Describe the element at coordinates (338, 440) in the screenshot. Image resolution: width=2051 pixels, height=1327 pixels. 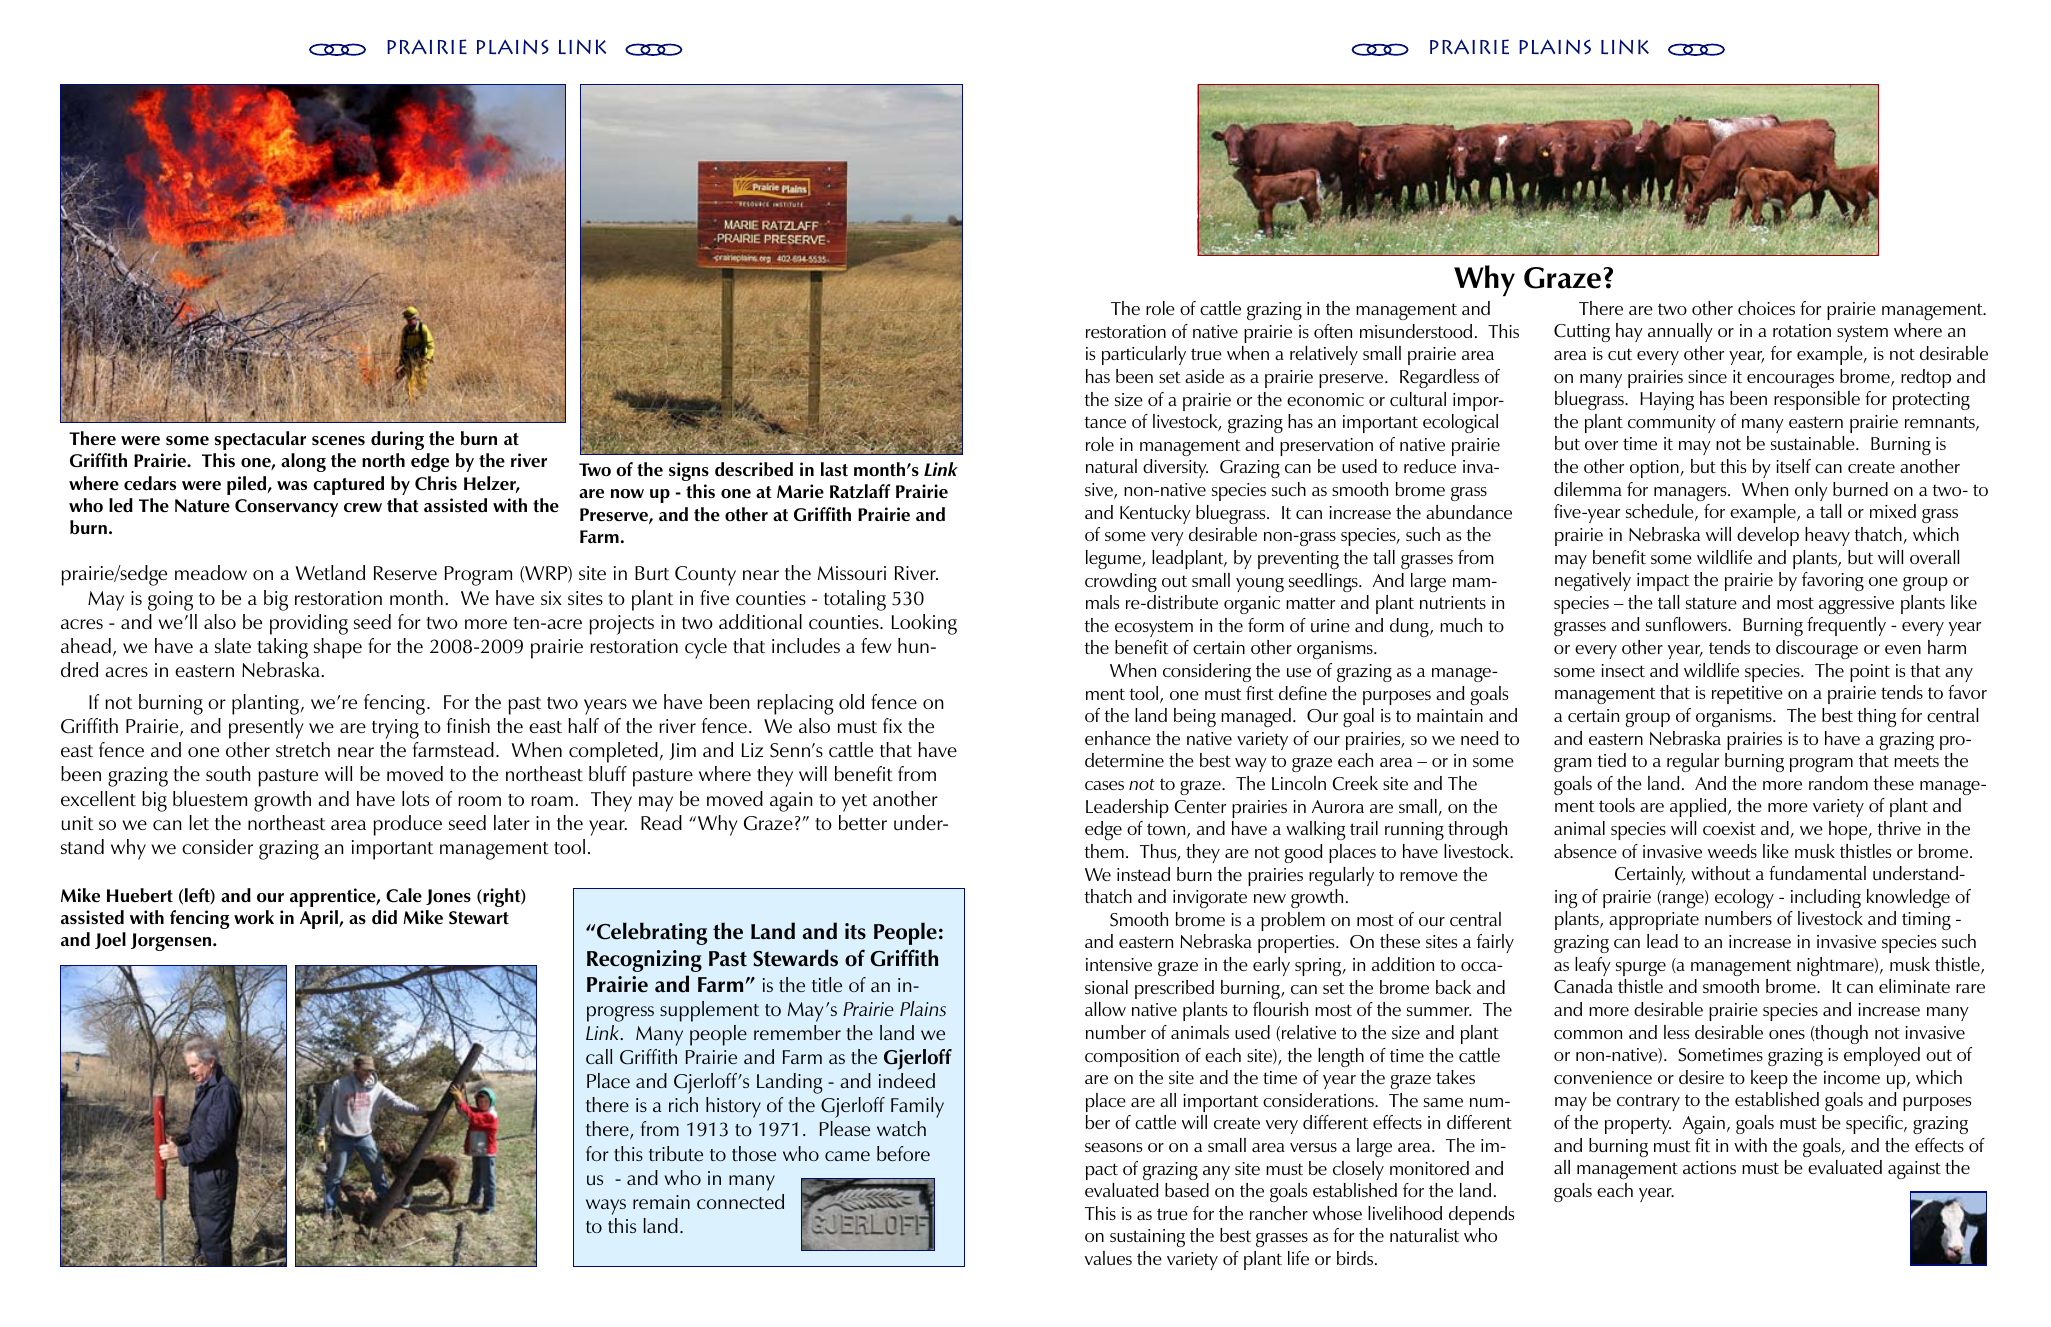
I see `scenes` at that location.
